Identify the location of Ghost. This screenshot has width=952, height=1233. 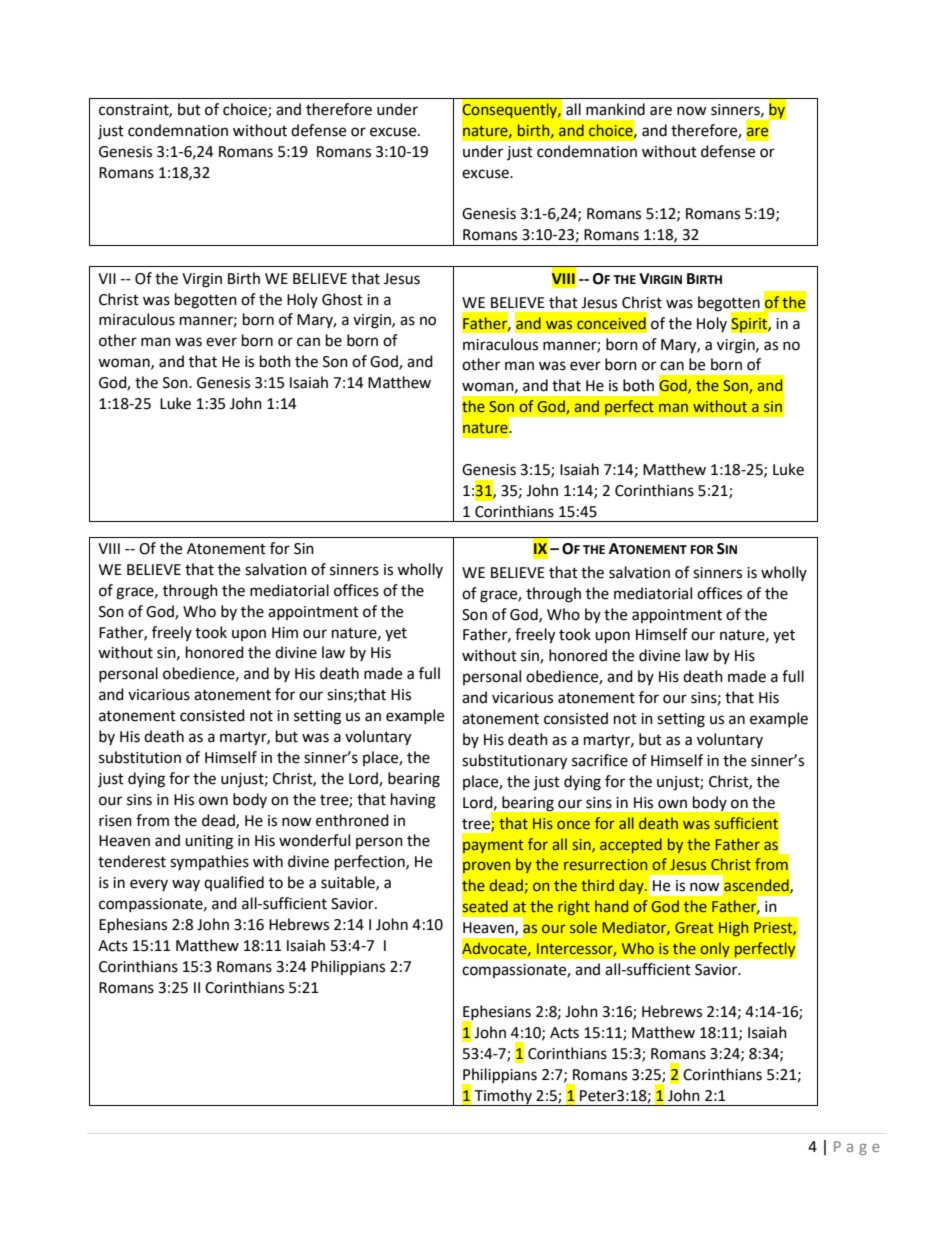
(342, 299).
